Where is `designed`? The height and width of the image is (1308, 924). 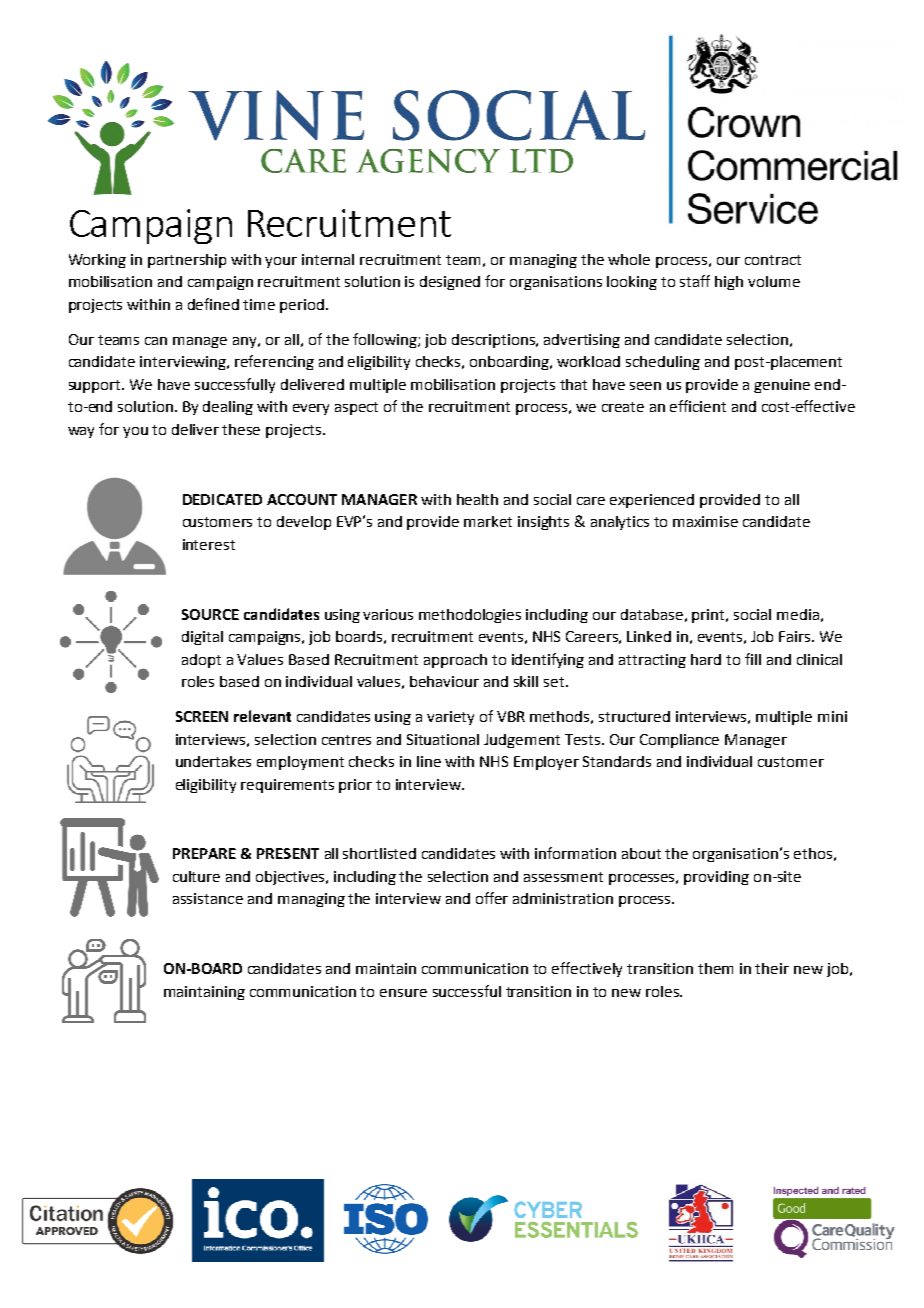 designed is located at coordinates (450, 283).
